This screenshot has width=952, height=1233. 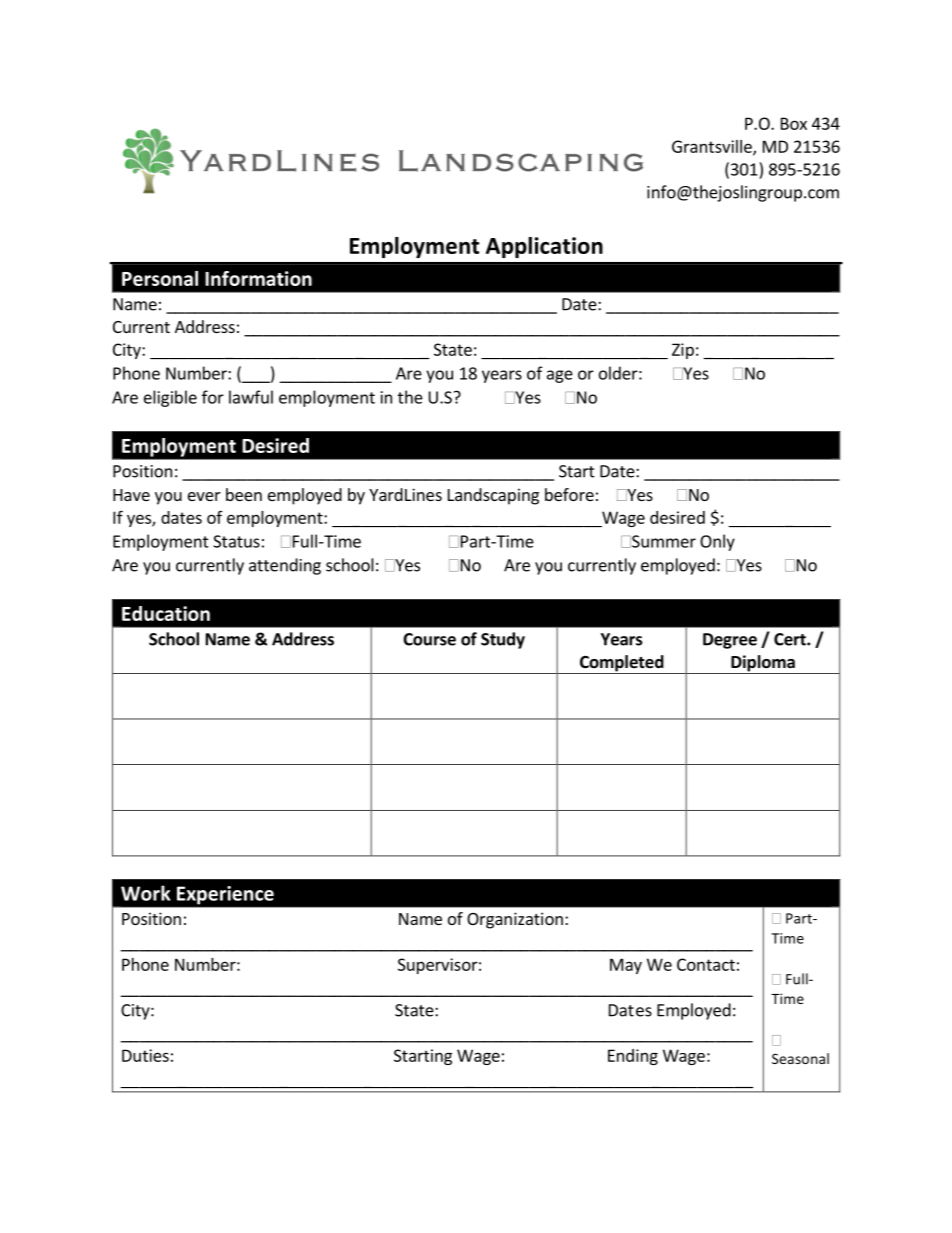 What do you see at coordinates (706, 964) in the screenshot?
I see `Contact` at bounding box center [706, 964].
